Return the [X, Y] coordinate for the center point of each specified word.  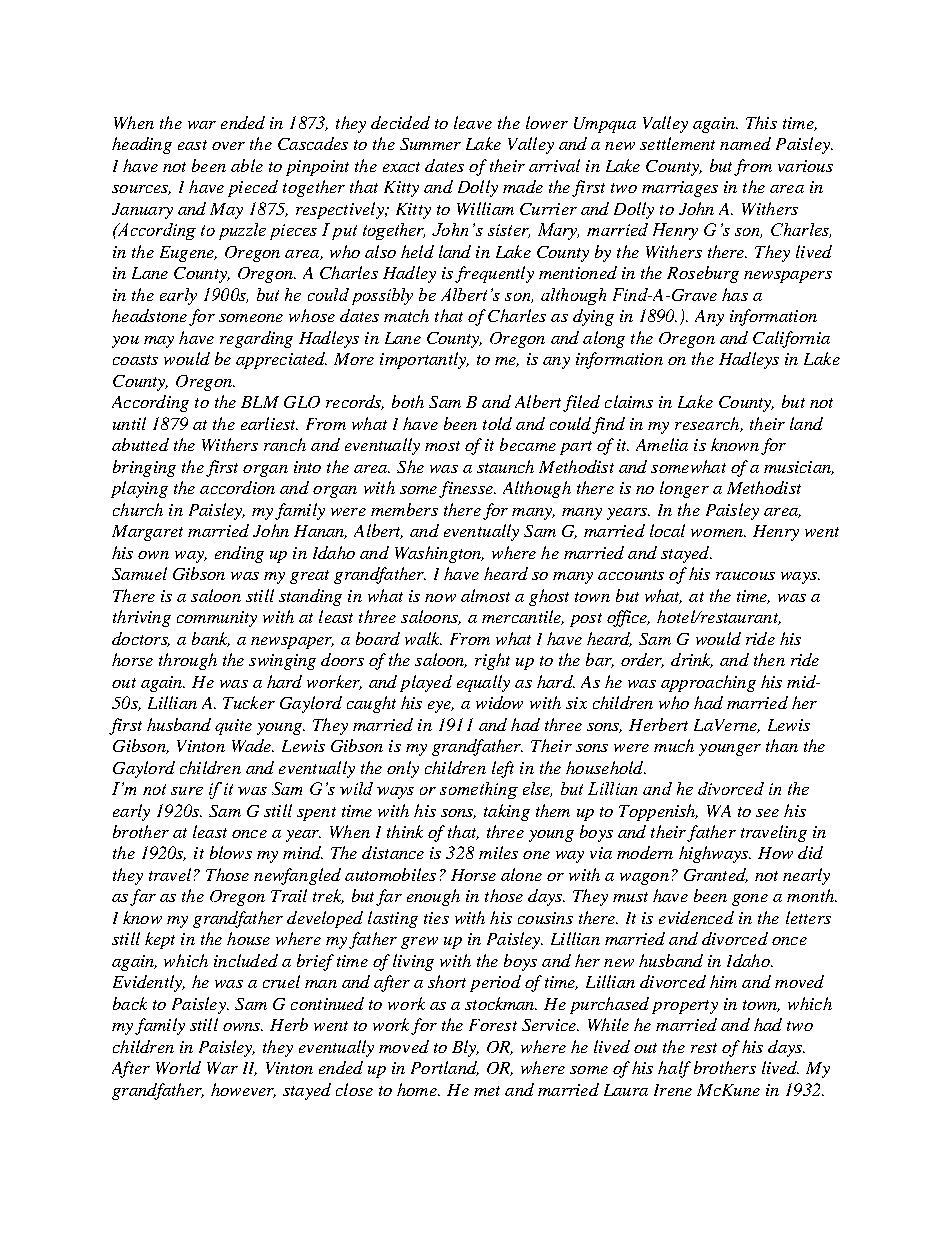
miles [498, 852]
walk [423, 638]
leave [473, 122]
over [228, 146]
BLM [260, 402]
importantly [424, 360]
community [217, 619]
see [767, 813]
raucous [745, 576]
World [178, 1067]
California [791, 339]
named [745, 143]
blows [231, 852]
